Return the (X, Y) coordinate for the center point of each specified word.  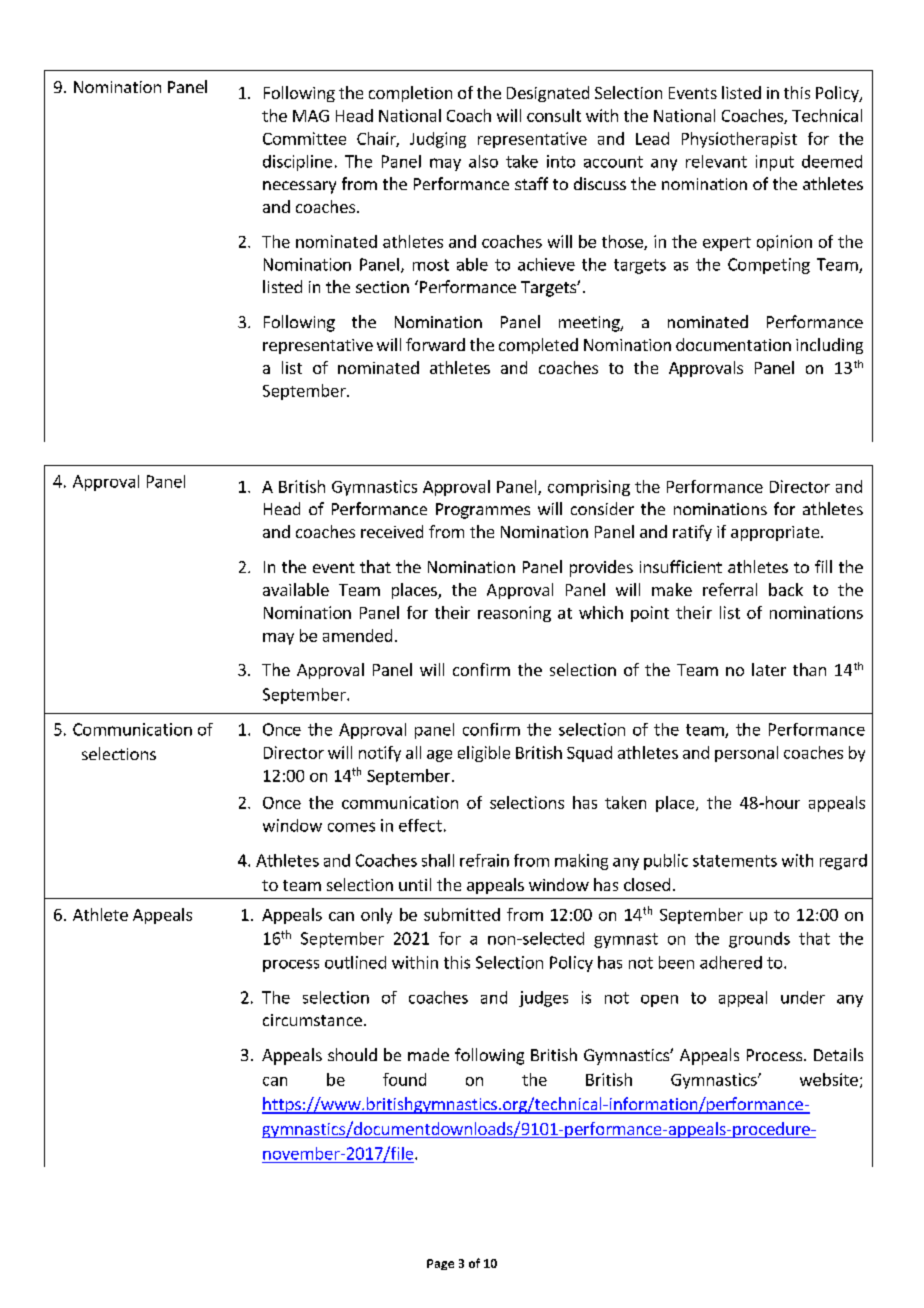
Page (440, 1264)
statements (735, 861)
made (428, 1054)
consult (554, 115)
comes (351, 827)
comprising (589, 488)
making (581, 862)
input (775, 163)
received (392, 531)
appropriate (776, 533)
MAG (311, 116)
